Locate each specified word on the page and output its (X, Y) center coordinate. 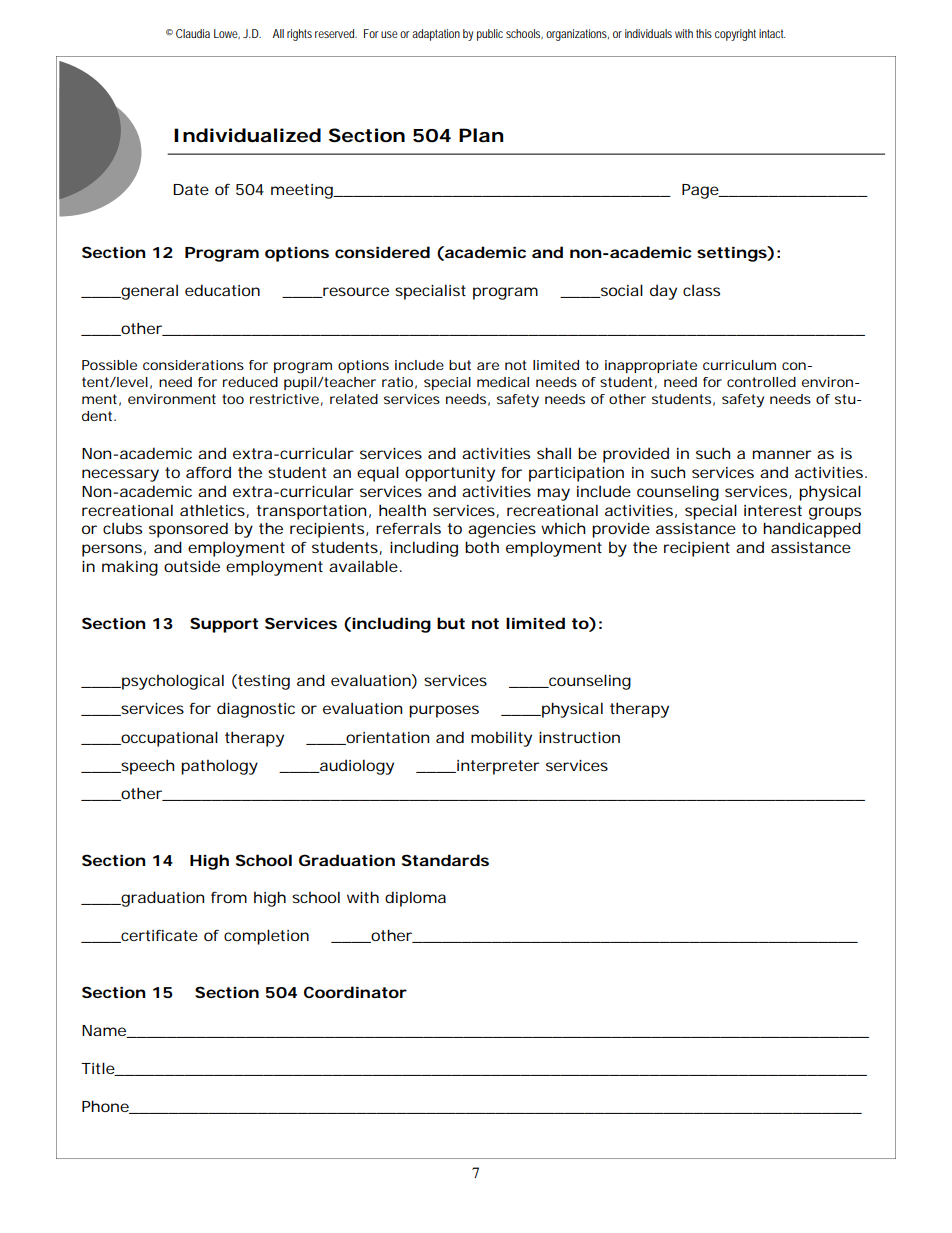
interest (773, 510)
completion (266, 937)
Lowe (227, 34)
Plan (481, 135)
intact (772, 33)
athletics (214, 511)
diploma (415, 899)
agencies (502, 530)
